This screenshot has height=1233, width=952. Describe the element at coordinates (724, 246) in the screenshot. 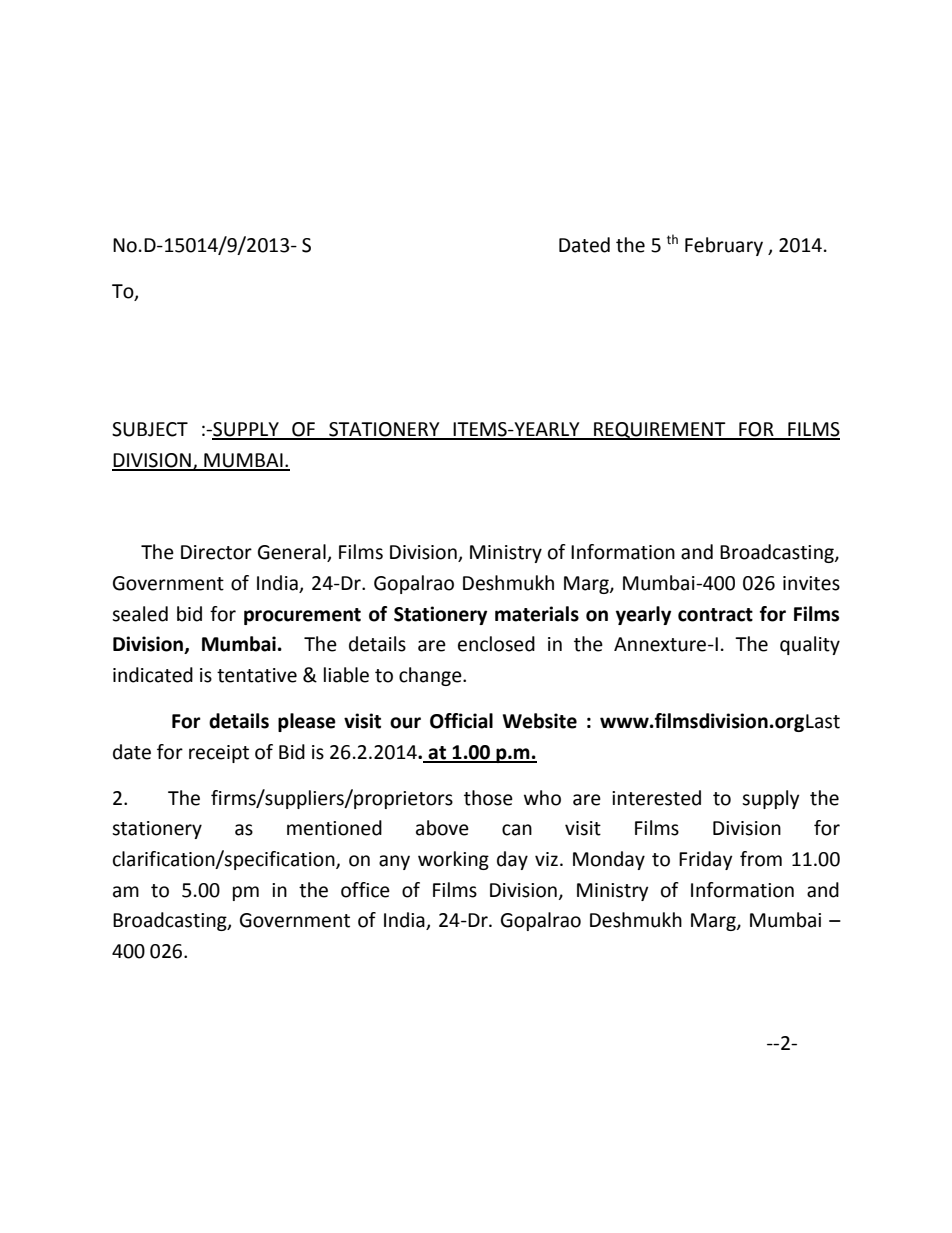

I see `February` at that location.
